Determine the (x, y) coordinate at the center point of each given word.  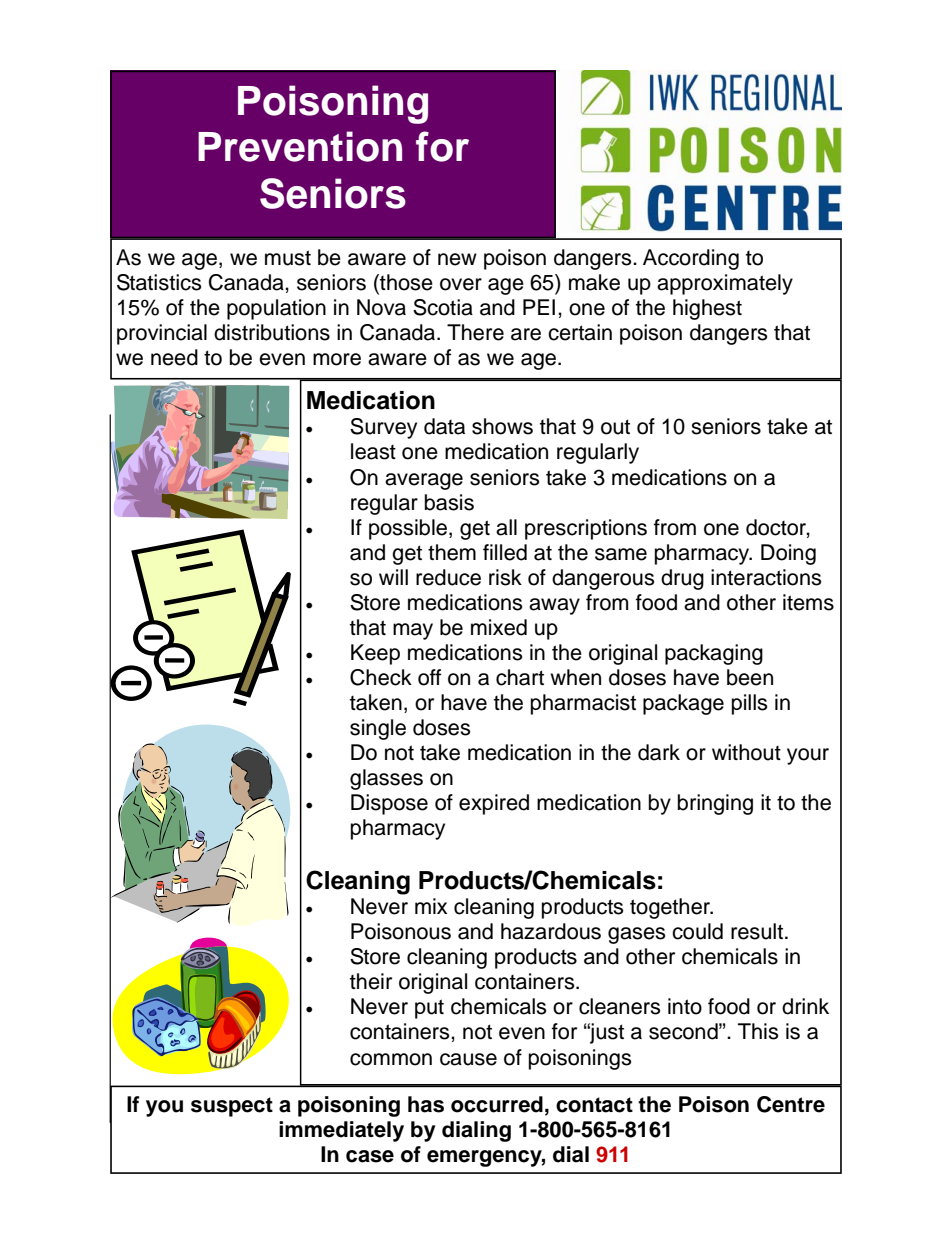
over (461, 284)
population (276, 309)
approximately (725, 284)
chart (520, 677)
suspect (232, 1107)
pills (749, 704)
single (378, 729)
